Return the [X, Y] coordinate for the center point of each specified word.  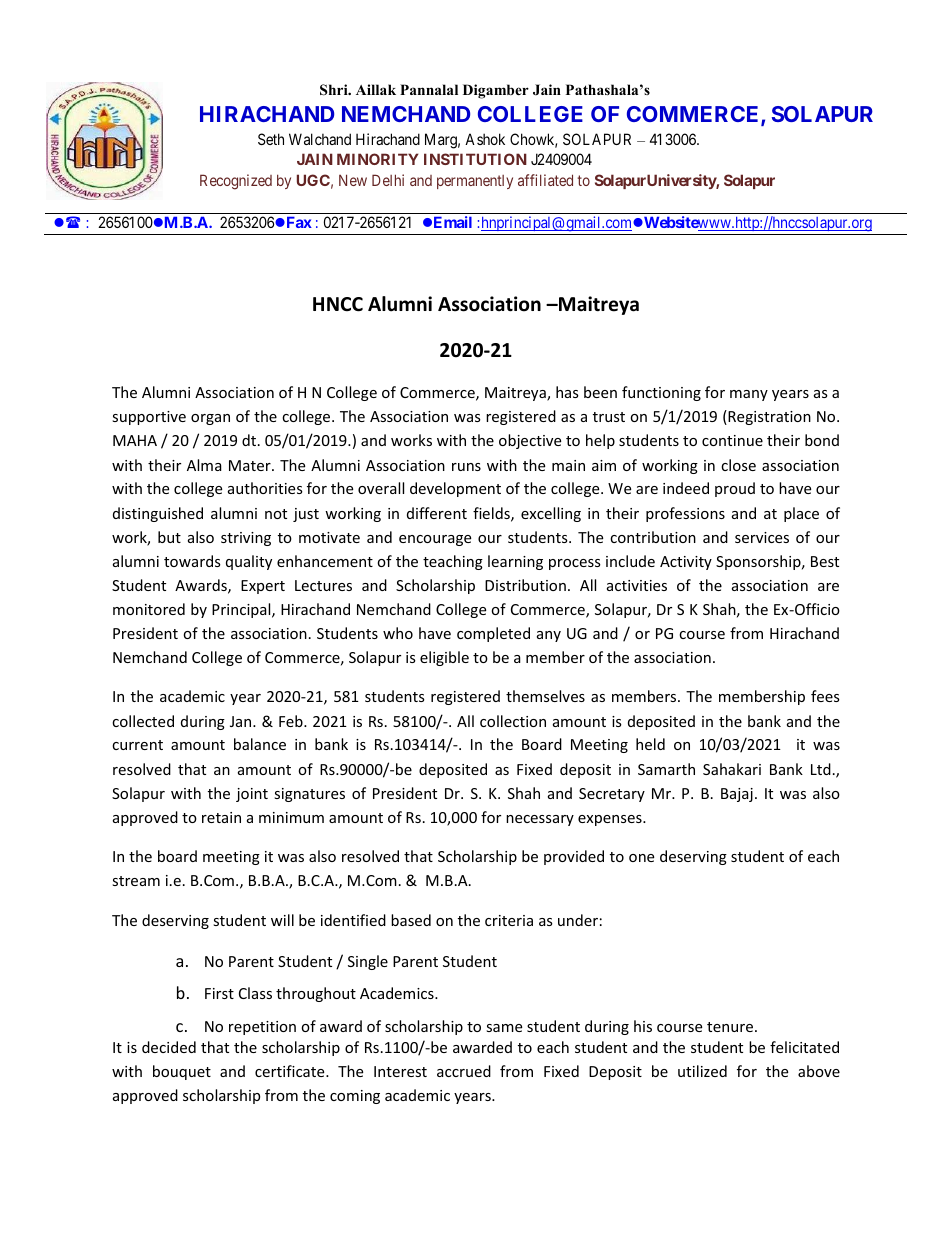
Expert [263, 587]
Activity [686, 563]
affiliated [545, 180]
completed [493, 634]
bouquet [182, 1072]
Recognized [236, 182]
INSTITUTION [475, 159]
